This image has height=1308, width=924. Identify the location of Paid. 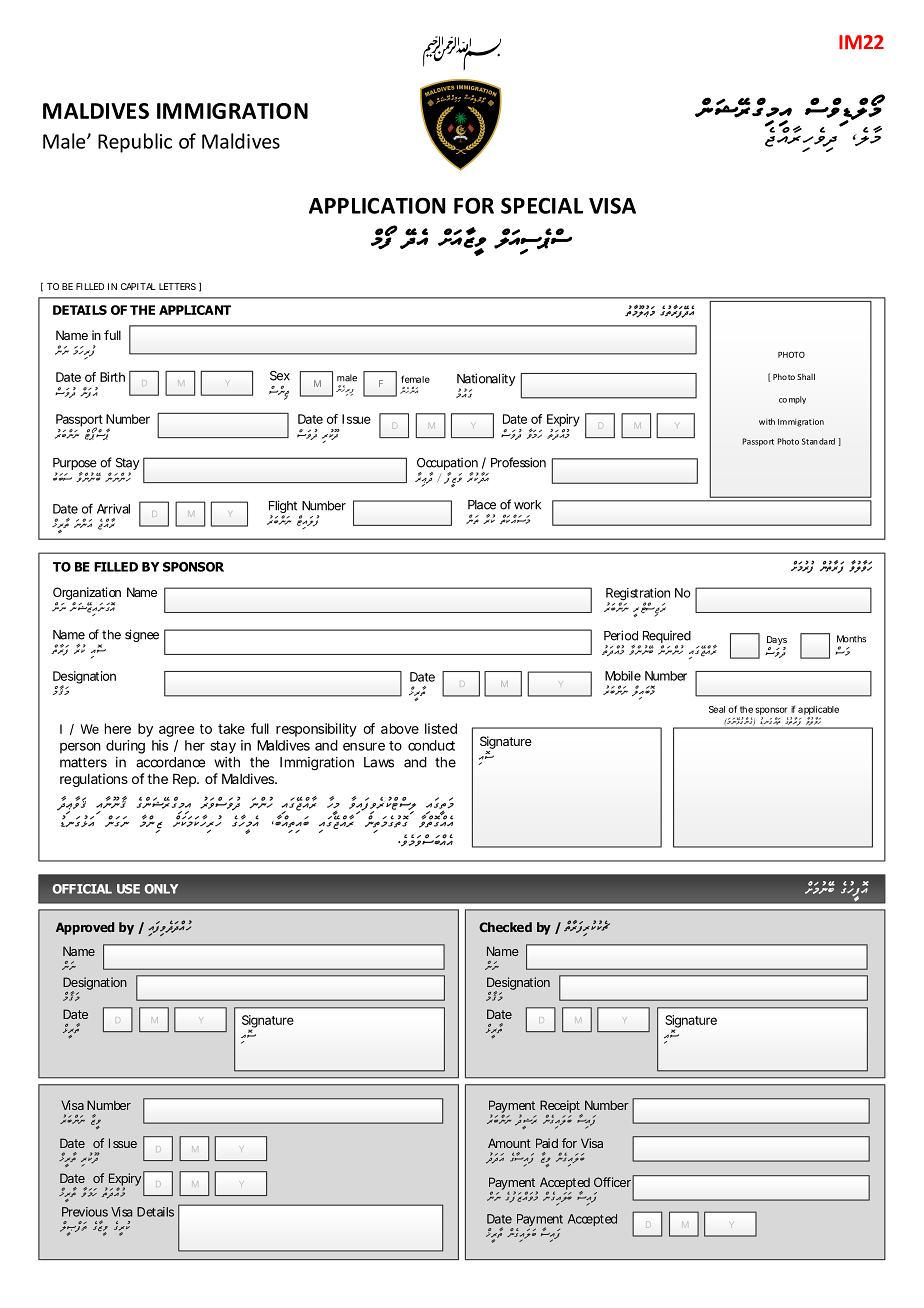
(547, 1143).
